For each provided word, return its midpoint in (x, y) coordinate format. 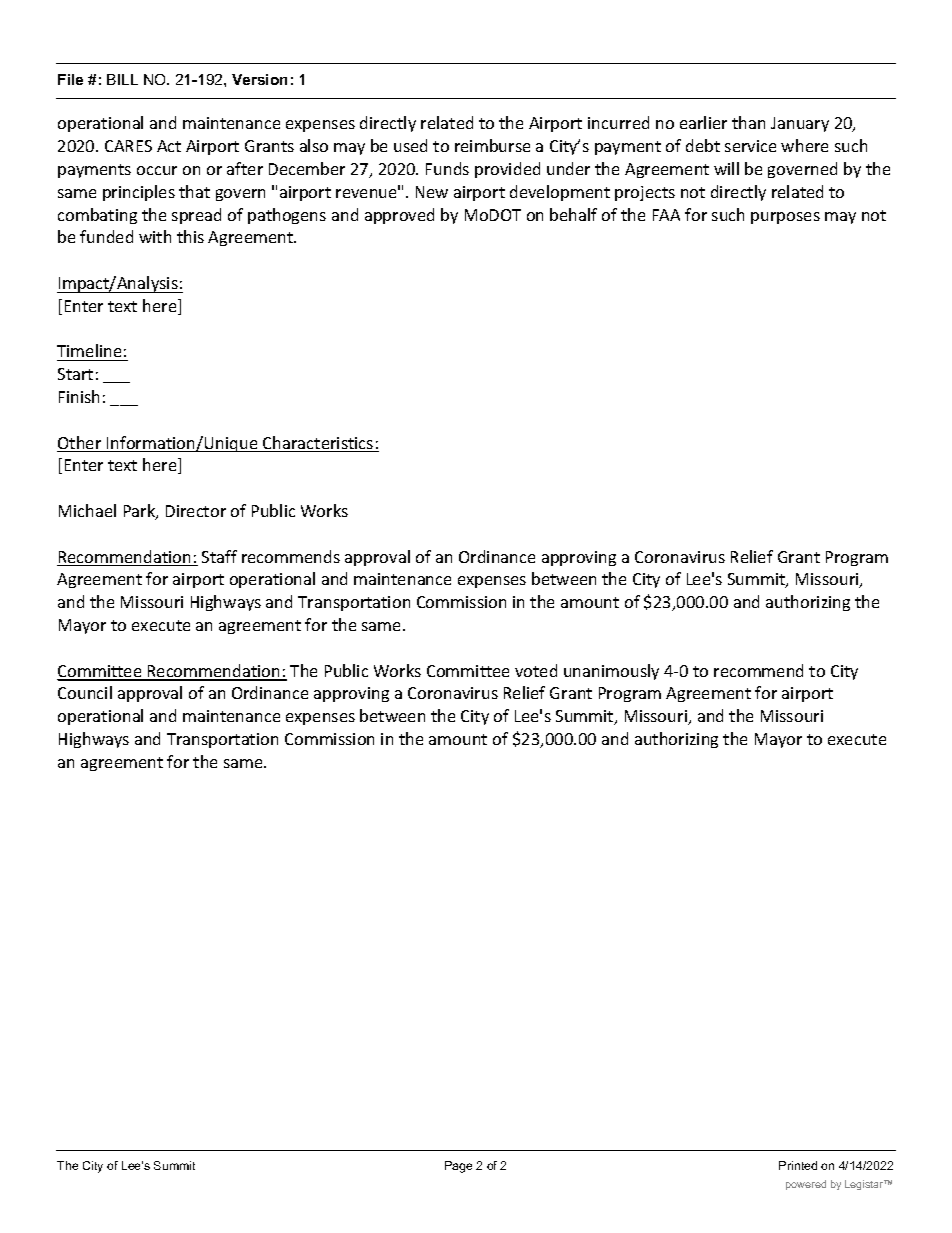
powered (806, 1185)
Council (85, 692)
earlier (703, 122)
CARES (128, 146)
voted (536, 670)
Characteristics (318, 444)
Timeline (90, 352)
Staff (219, 556)
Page (458, 1167)
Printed (798, 1165)
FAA (666, 215)
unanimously (611, 672)
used (410, 145)
